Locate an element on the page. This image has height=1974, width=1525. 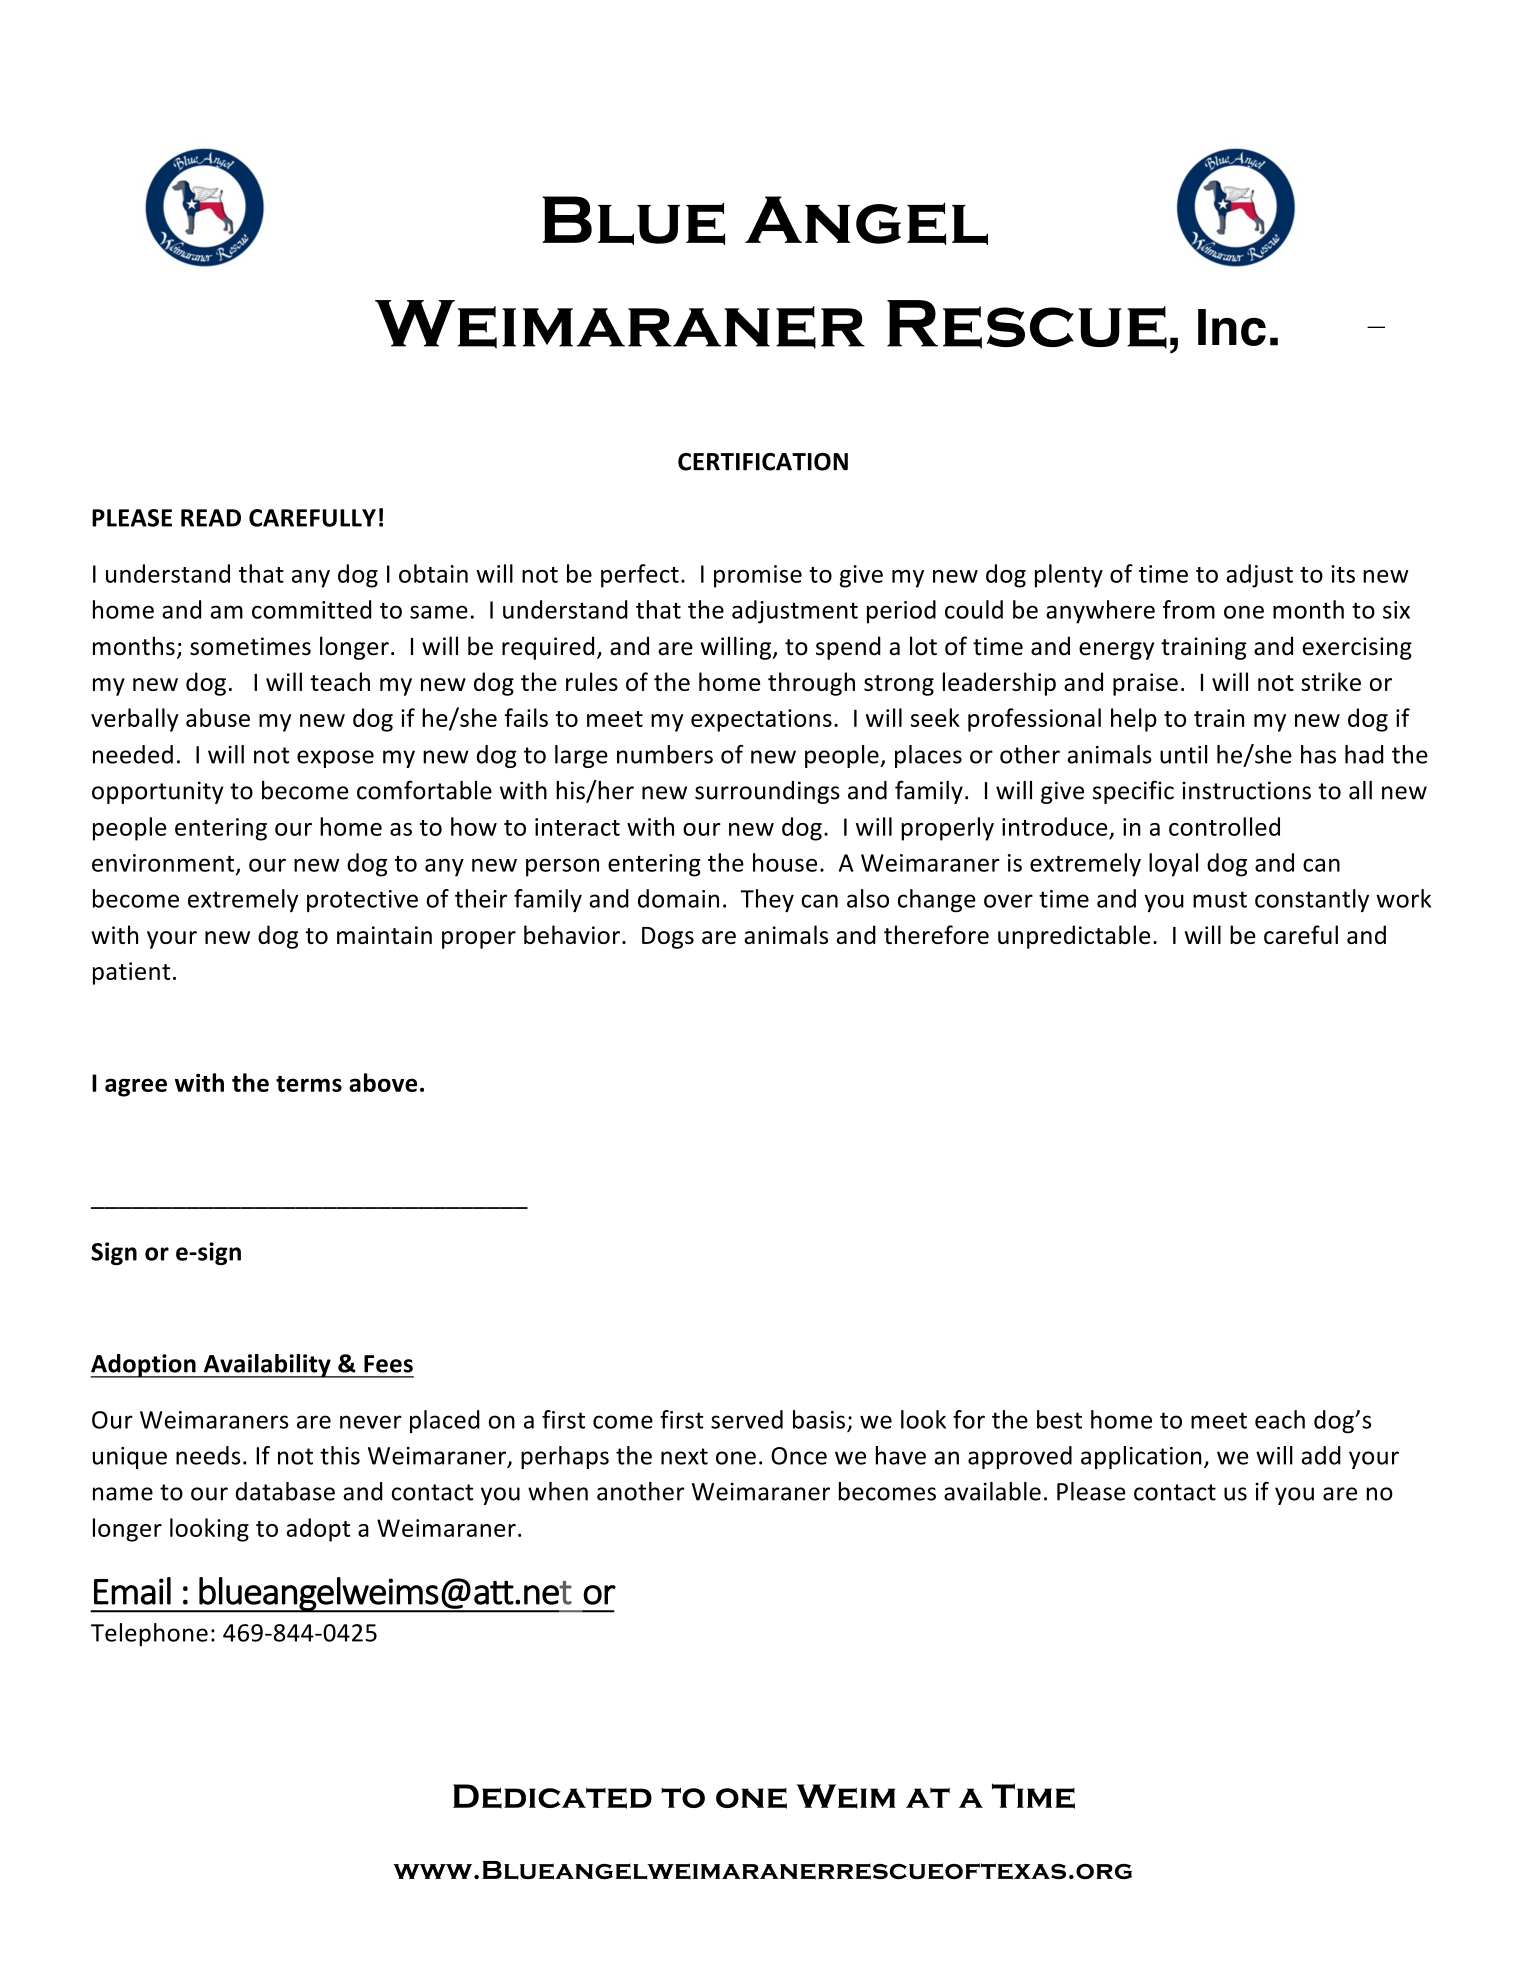
Telephone is located at coordinates (149, 1634).
